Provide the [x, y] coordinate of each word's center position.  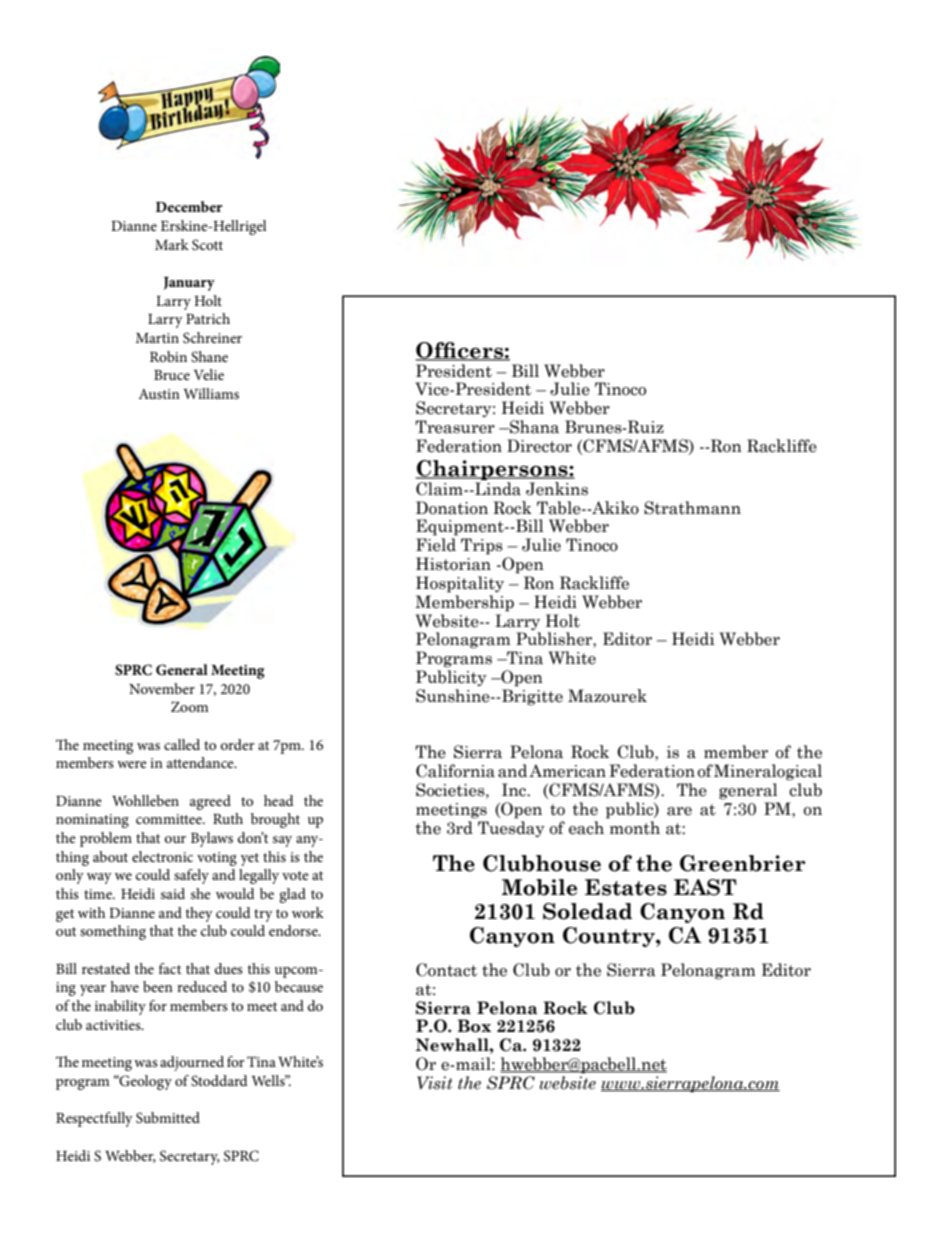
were [132, 764]
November [162, 688]
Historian [453, 564]
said [173, 893]
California [455, 771]
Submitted [168, 1118]
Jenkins [557, 489]
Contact [446, 970]
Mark [172, 244]
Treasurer [455, 427]
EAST [705, 887]
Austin [159, 394]
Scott [207, 245]
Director [539, 446]
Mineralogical [768, 772]
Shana [533, 427]
